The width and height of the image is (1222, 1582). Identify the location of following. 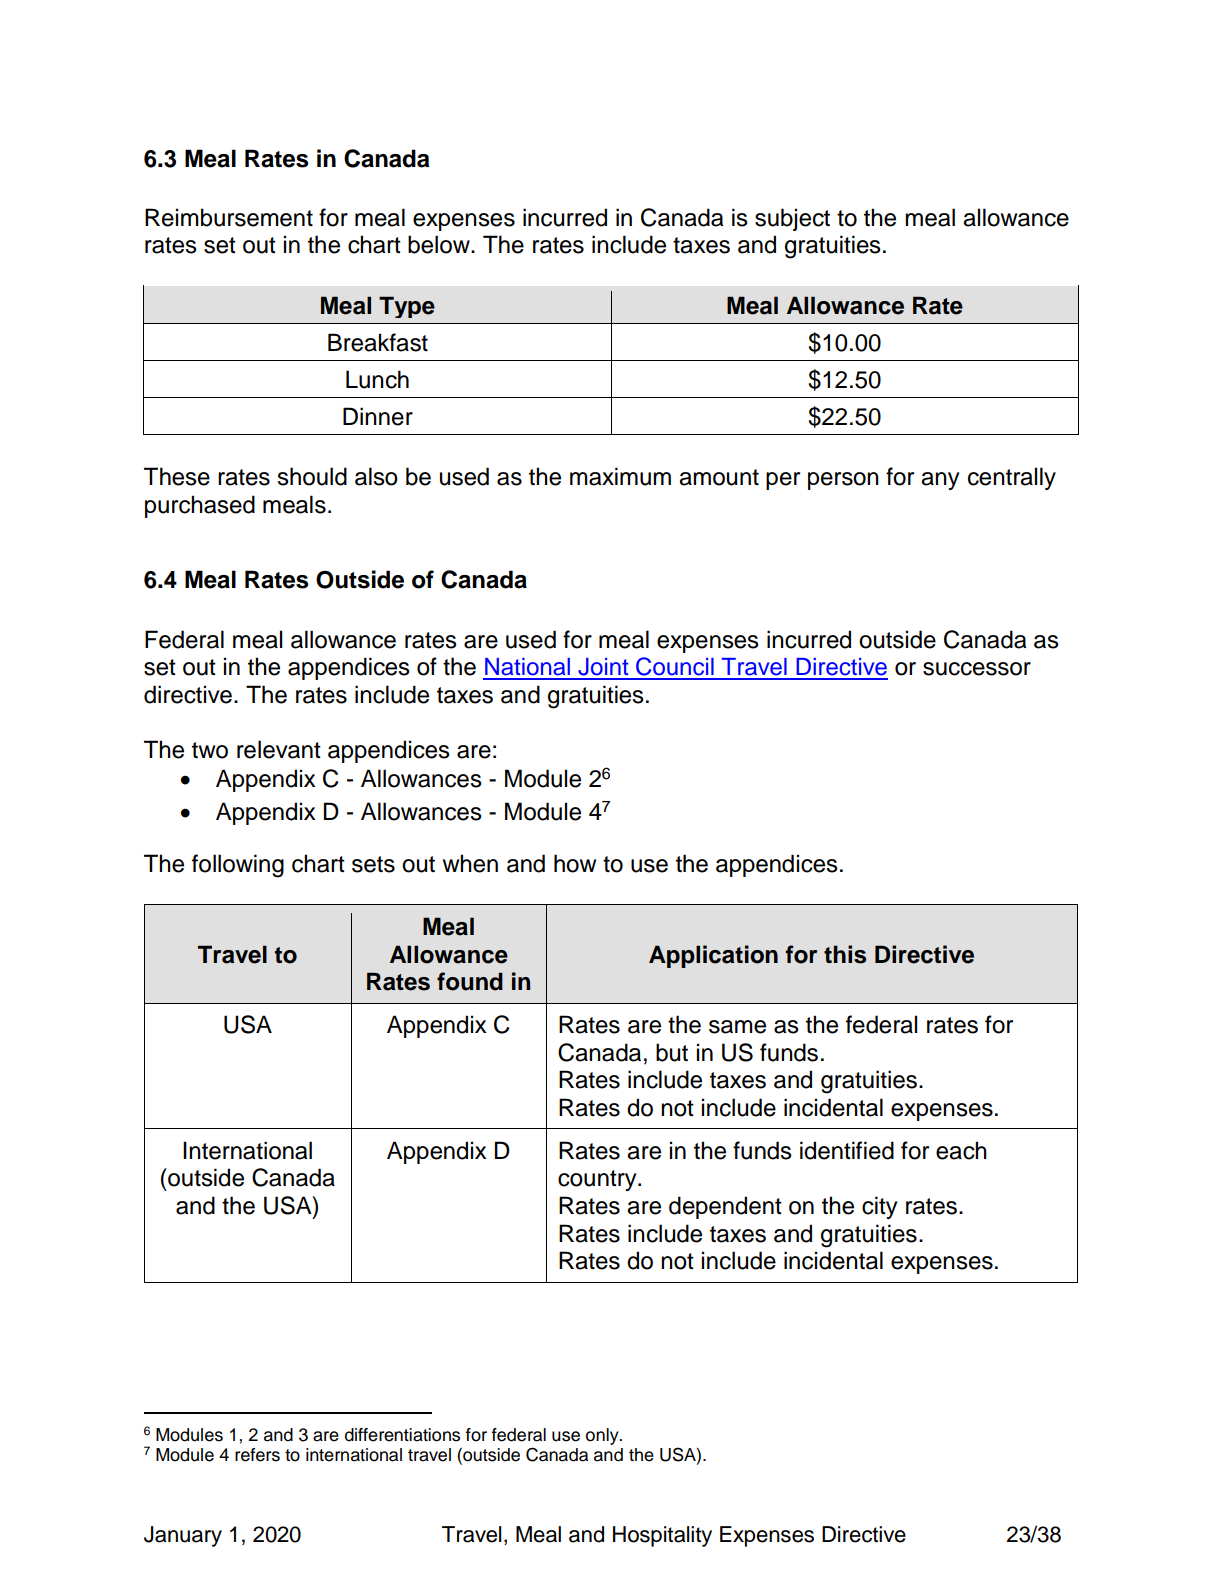
(238, 866).
